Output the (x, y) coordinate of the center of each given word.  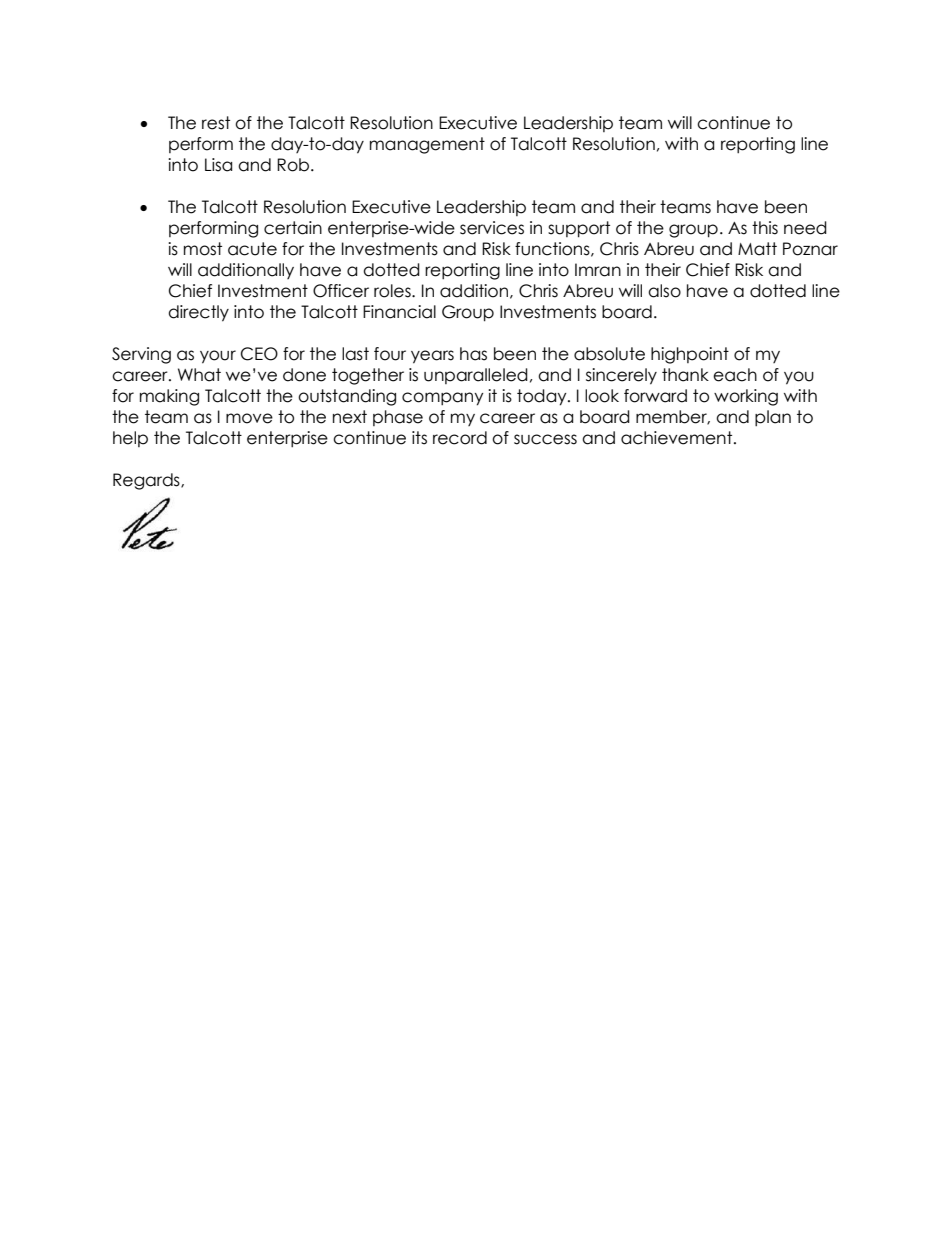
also (664, 291)
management (427, 145)
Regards (147, 481)
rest (216, 123)
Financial (399, 312)
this (765, 228)
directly (198, 313)
